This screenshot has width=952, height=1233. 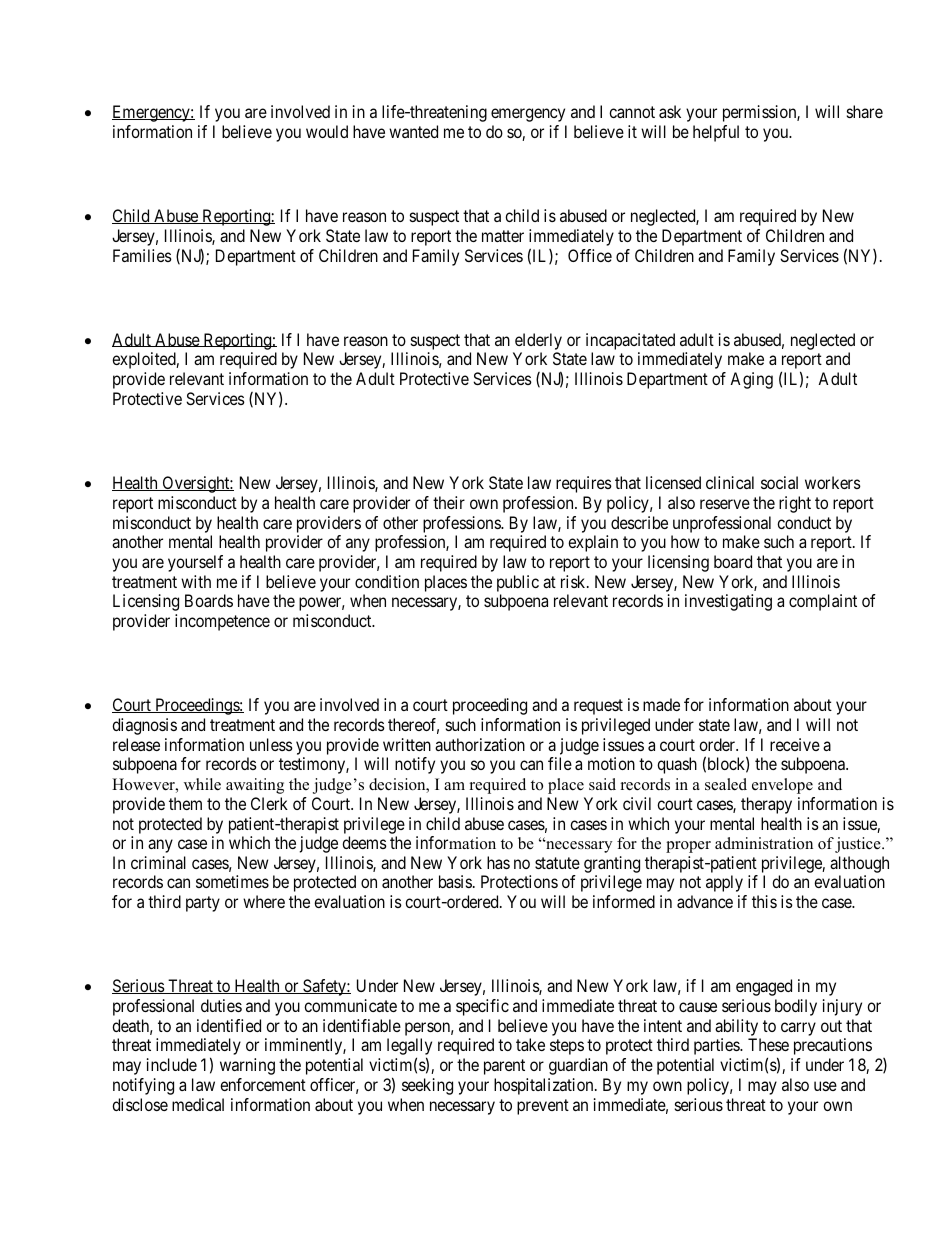 I want to click on complaint, so click(x=823, y=602).
